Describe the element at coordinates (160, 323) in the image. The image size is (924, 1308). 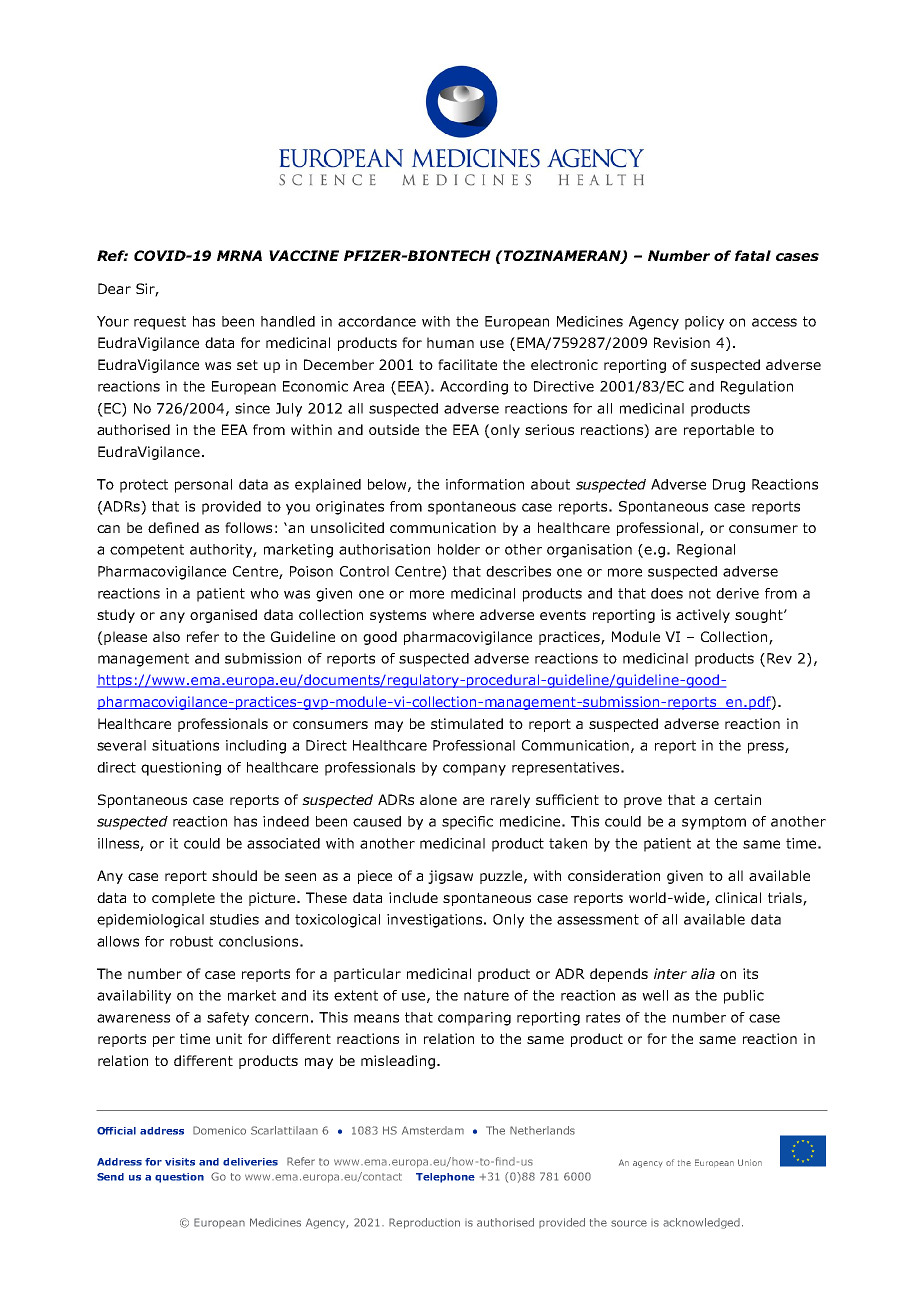
I see `request` at that location.
